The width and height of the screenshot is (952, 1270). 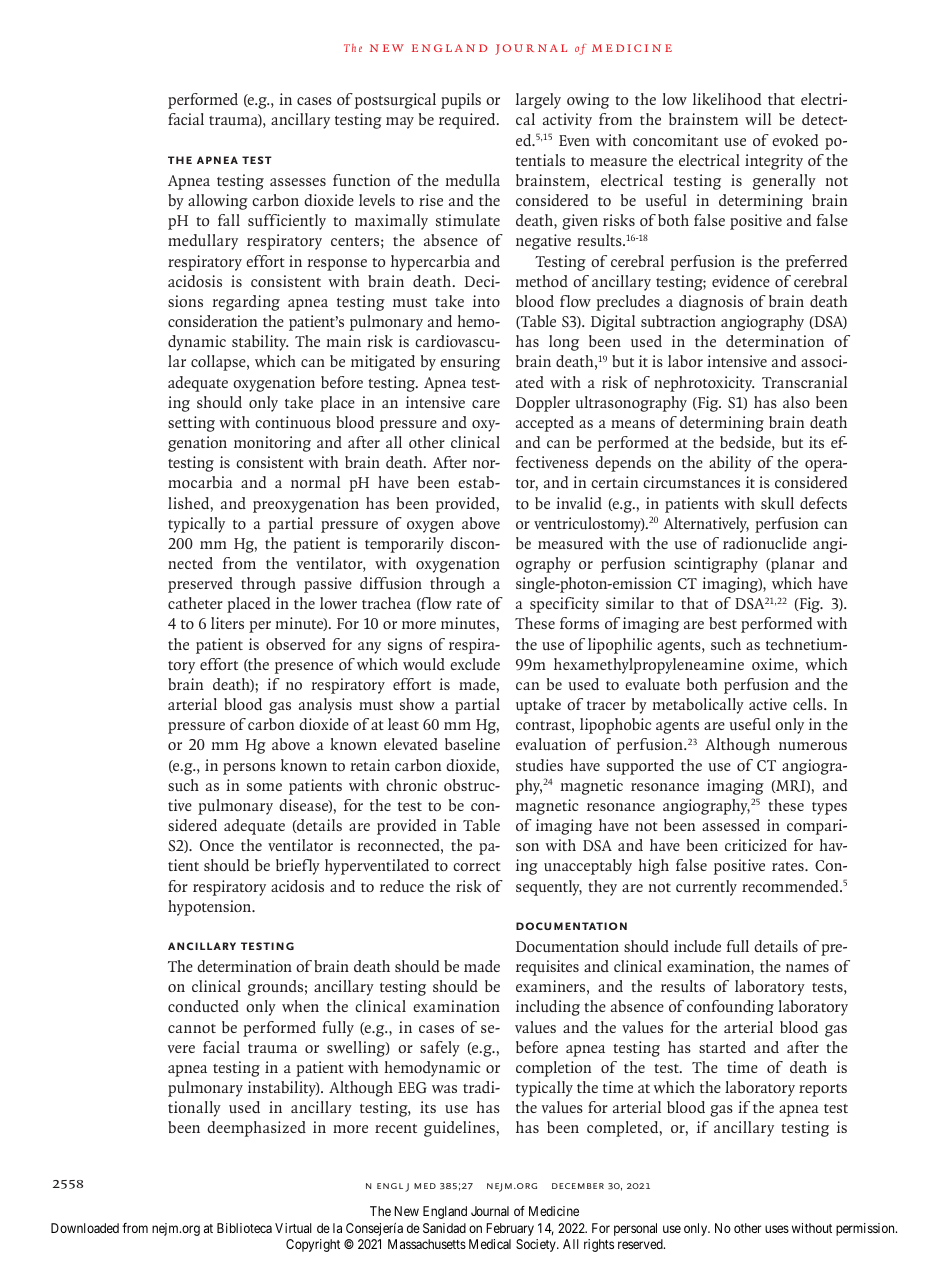 I want to click on fall, so click(x=229, y=220).
